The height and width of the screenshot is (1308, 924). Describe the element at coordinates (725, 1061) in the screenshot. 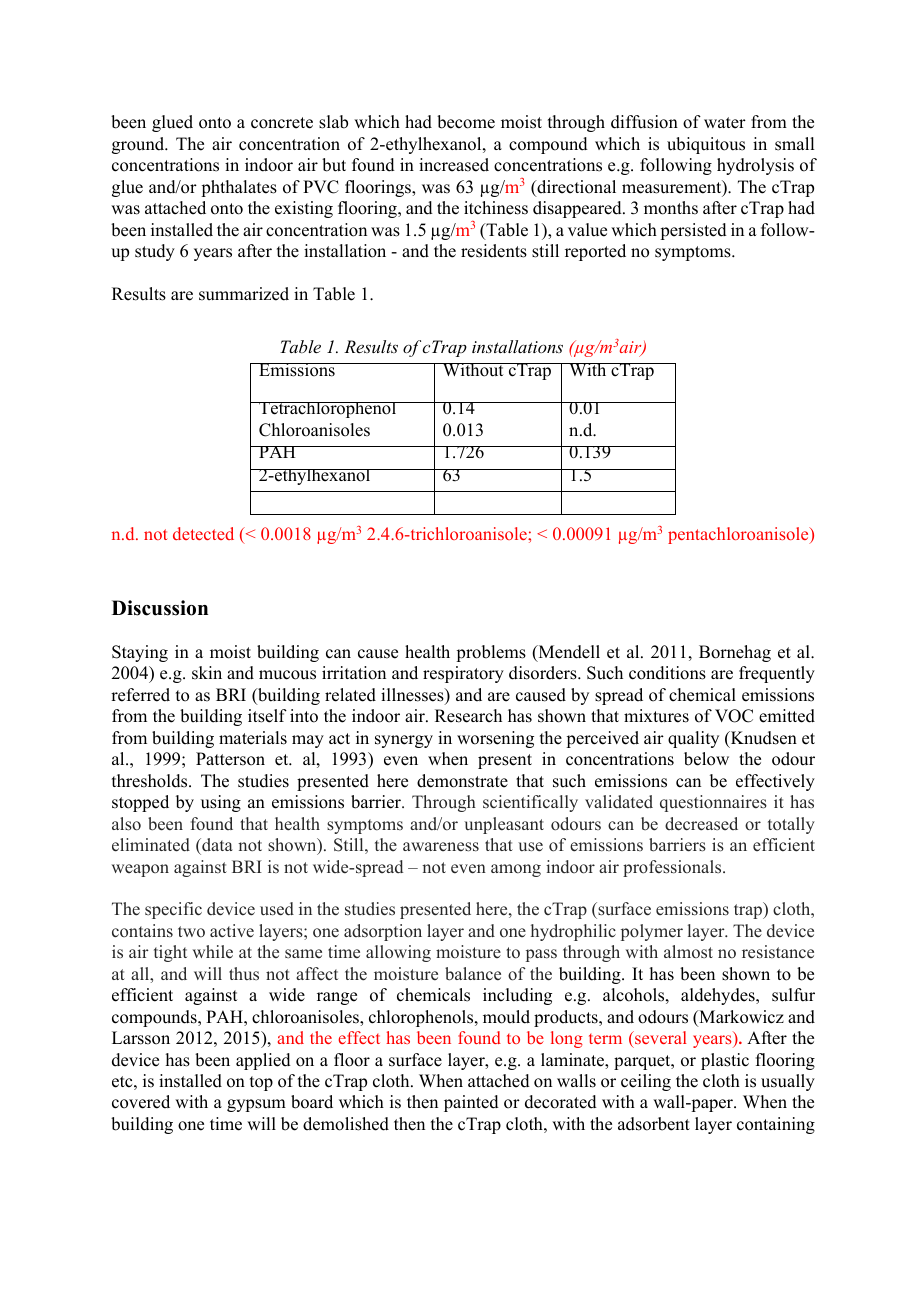

I see `plastic` at that location.
